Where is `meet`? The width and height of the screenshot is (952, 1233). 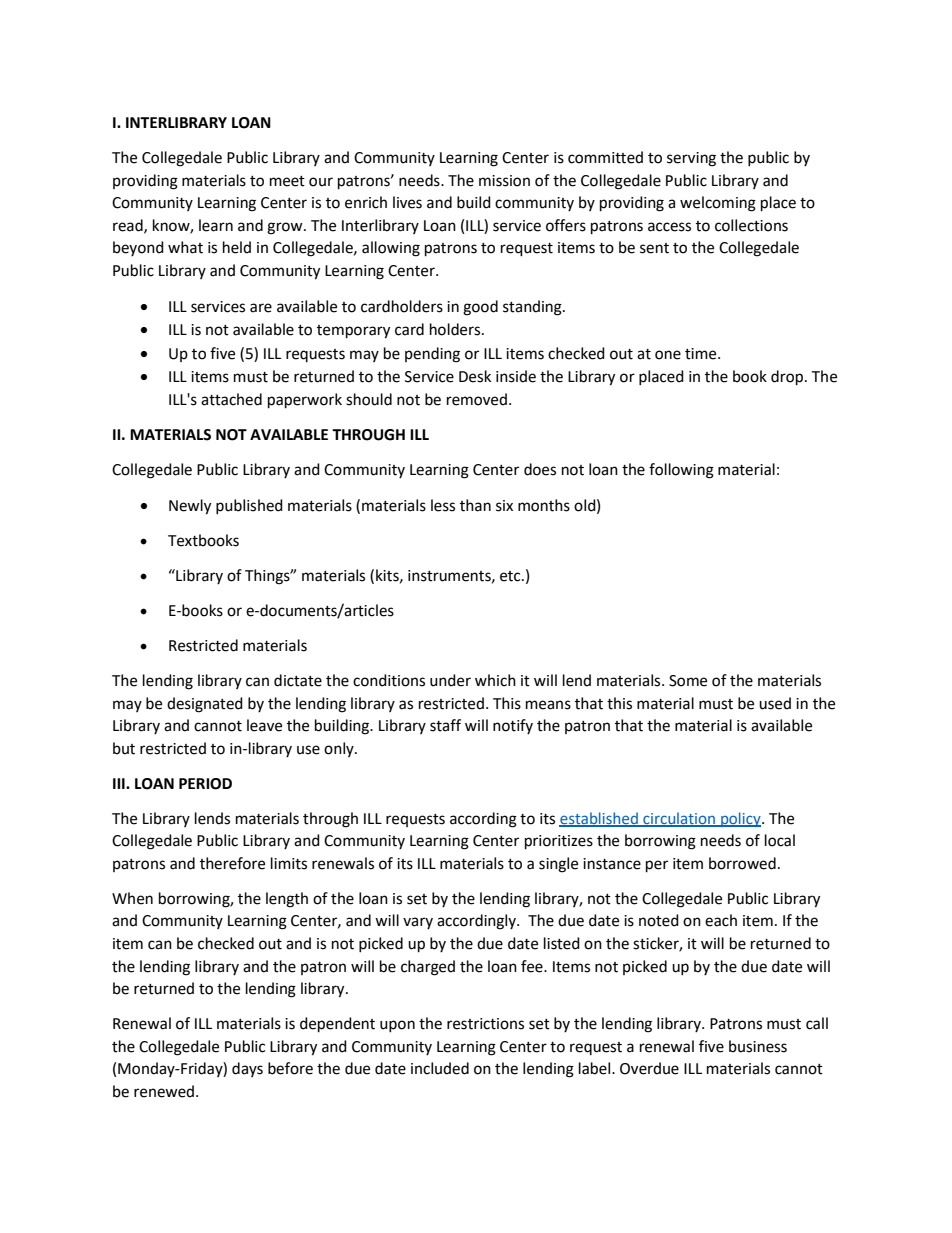 meet is located at coordinates (287, 181).
